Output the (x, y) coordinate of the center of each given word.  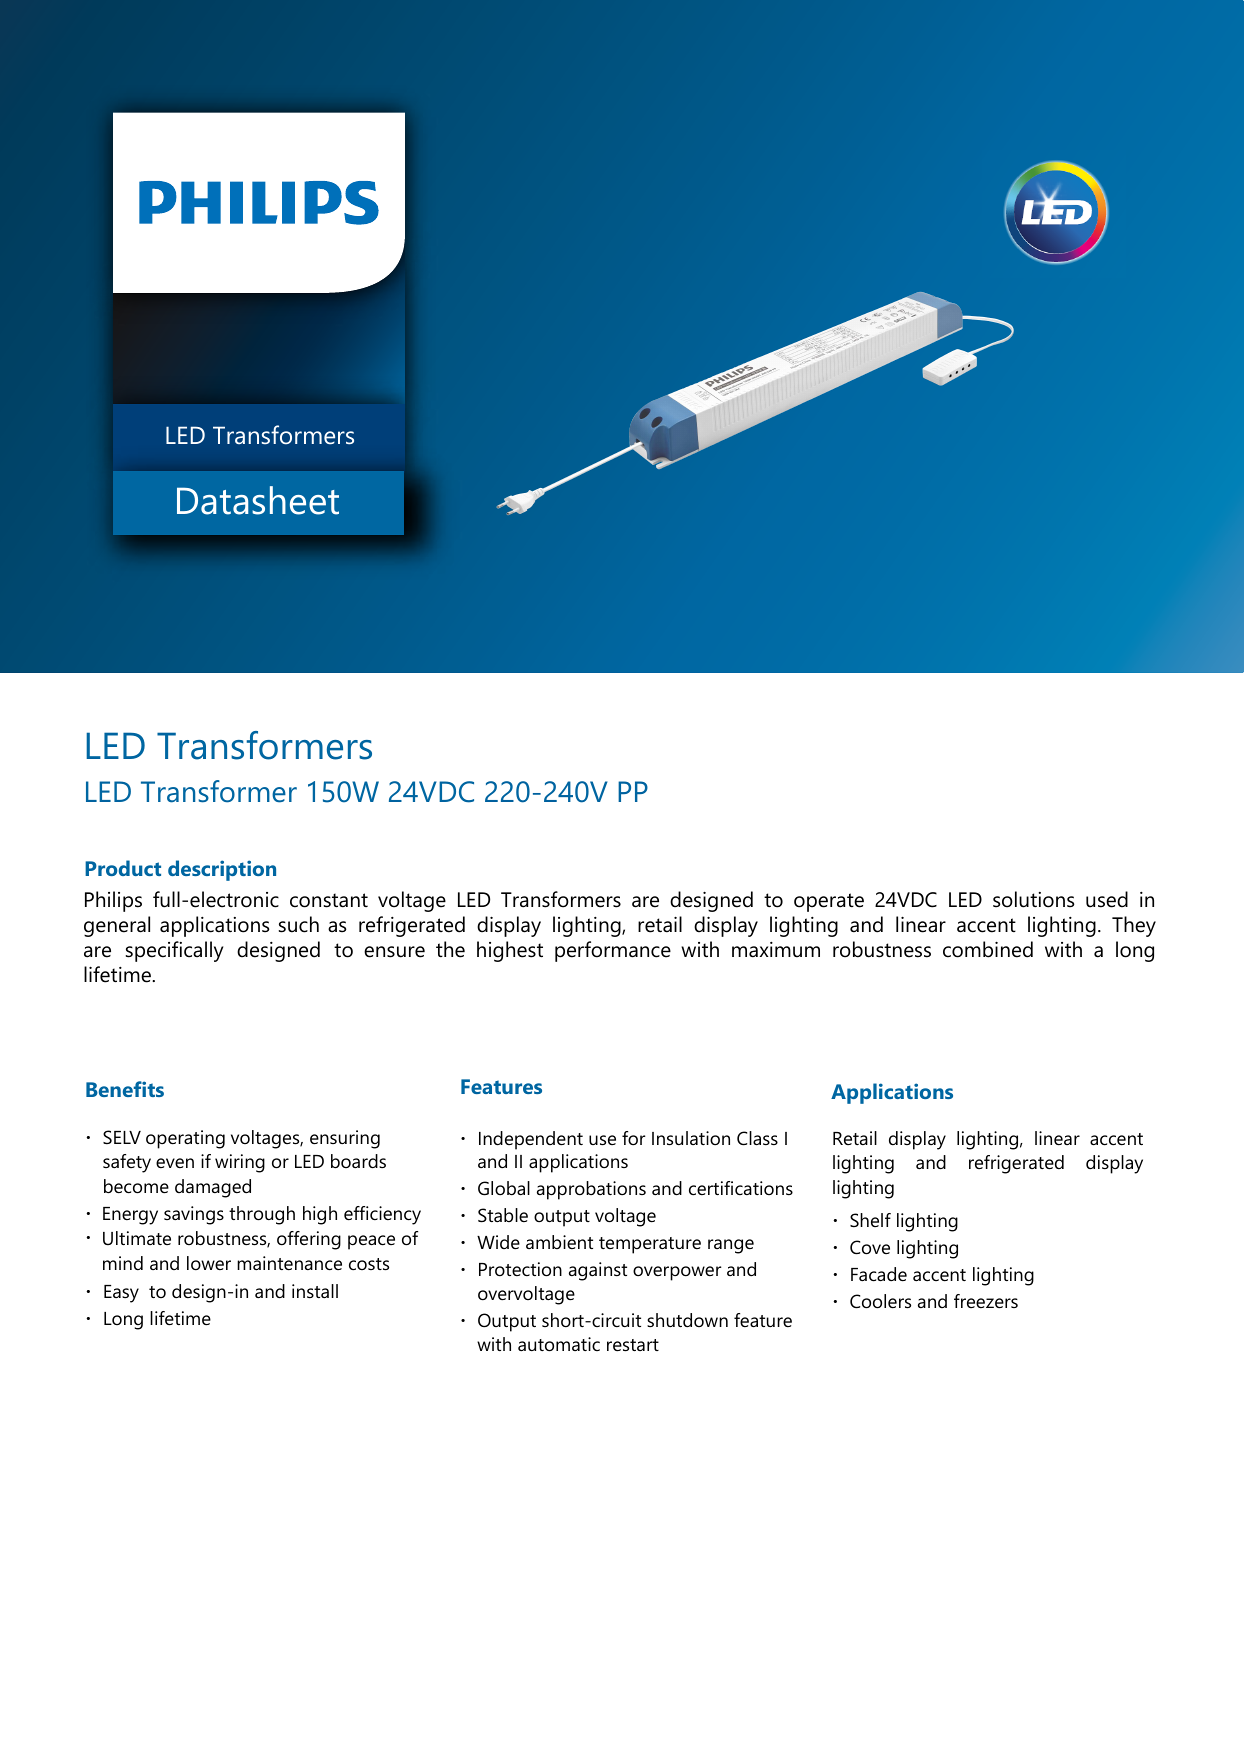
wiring (240, 1163)
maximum (776, 950)
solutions (1034, 899)
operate (829, 902)
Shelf (870, 1220)
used (1107, 899)
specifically (174, 951)
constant (329, 900)
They (1134, 926)
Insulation (691, 1138)
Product (123, 868)
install (315, 1291)
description (222, 870)
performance (613, 951)
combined (988, 949)
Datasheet (258, 500)
